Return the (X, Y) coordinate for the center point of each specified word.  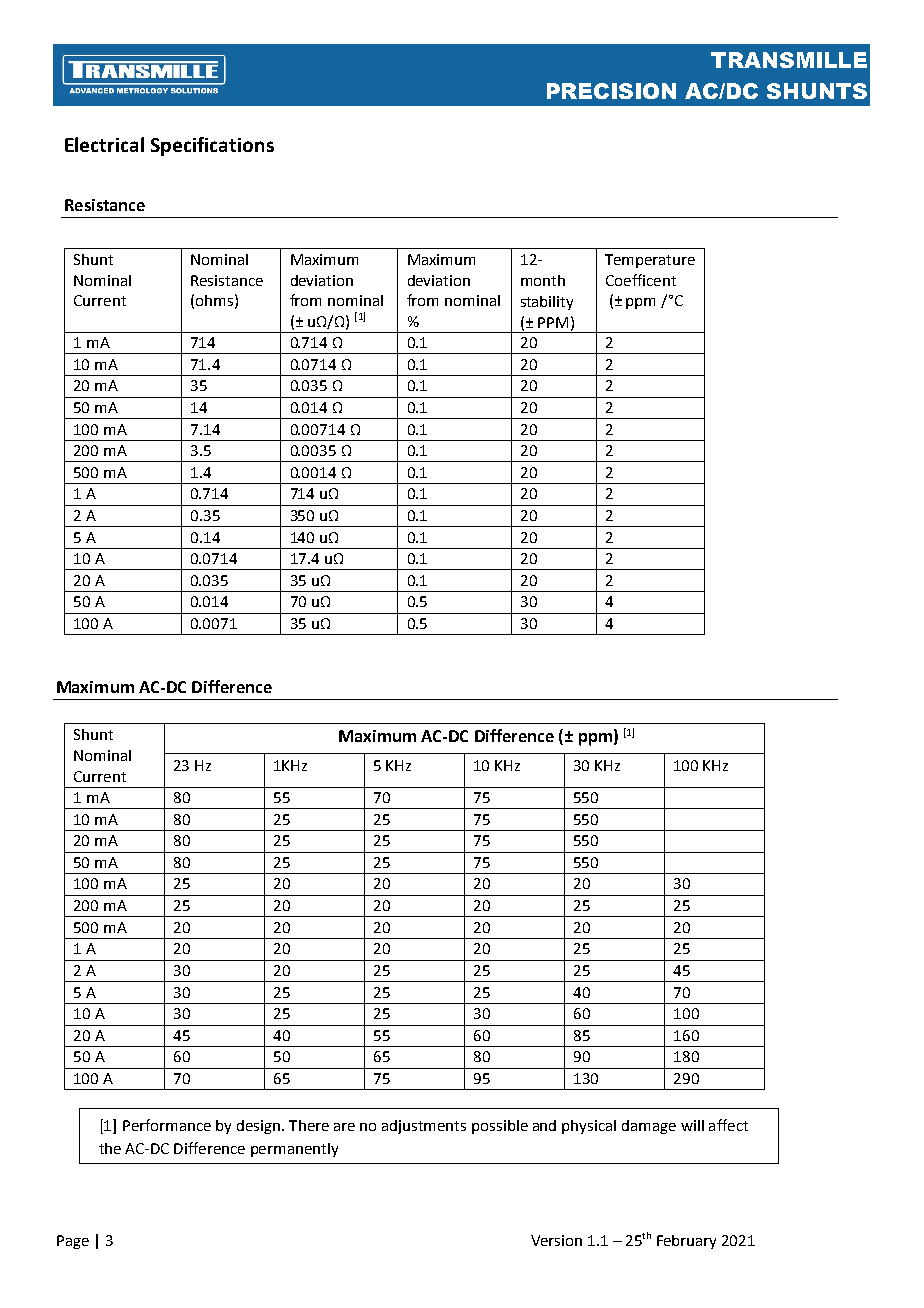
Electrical (104, 144)
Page (73, 1242)
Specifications (212, 146)
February (686, 1242)
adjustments (424, 1127)
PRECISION (611, 91)
